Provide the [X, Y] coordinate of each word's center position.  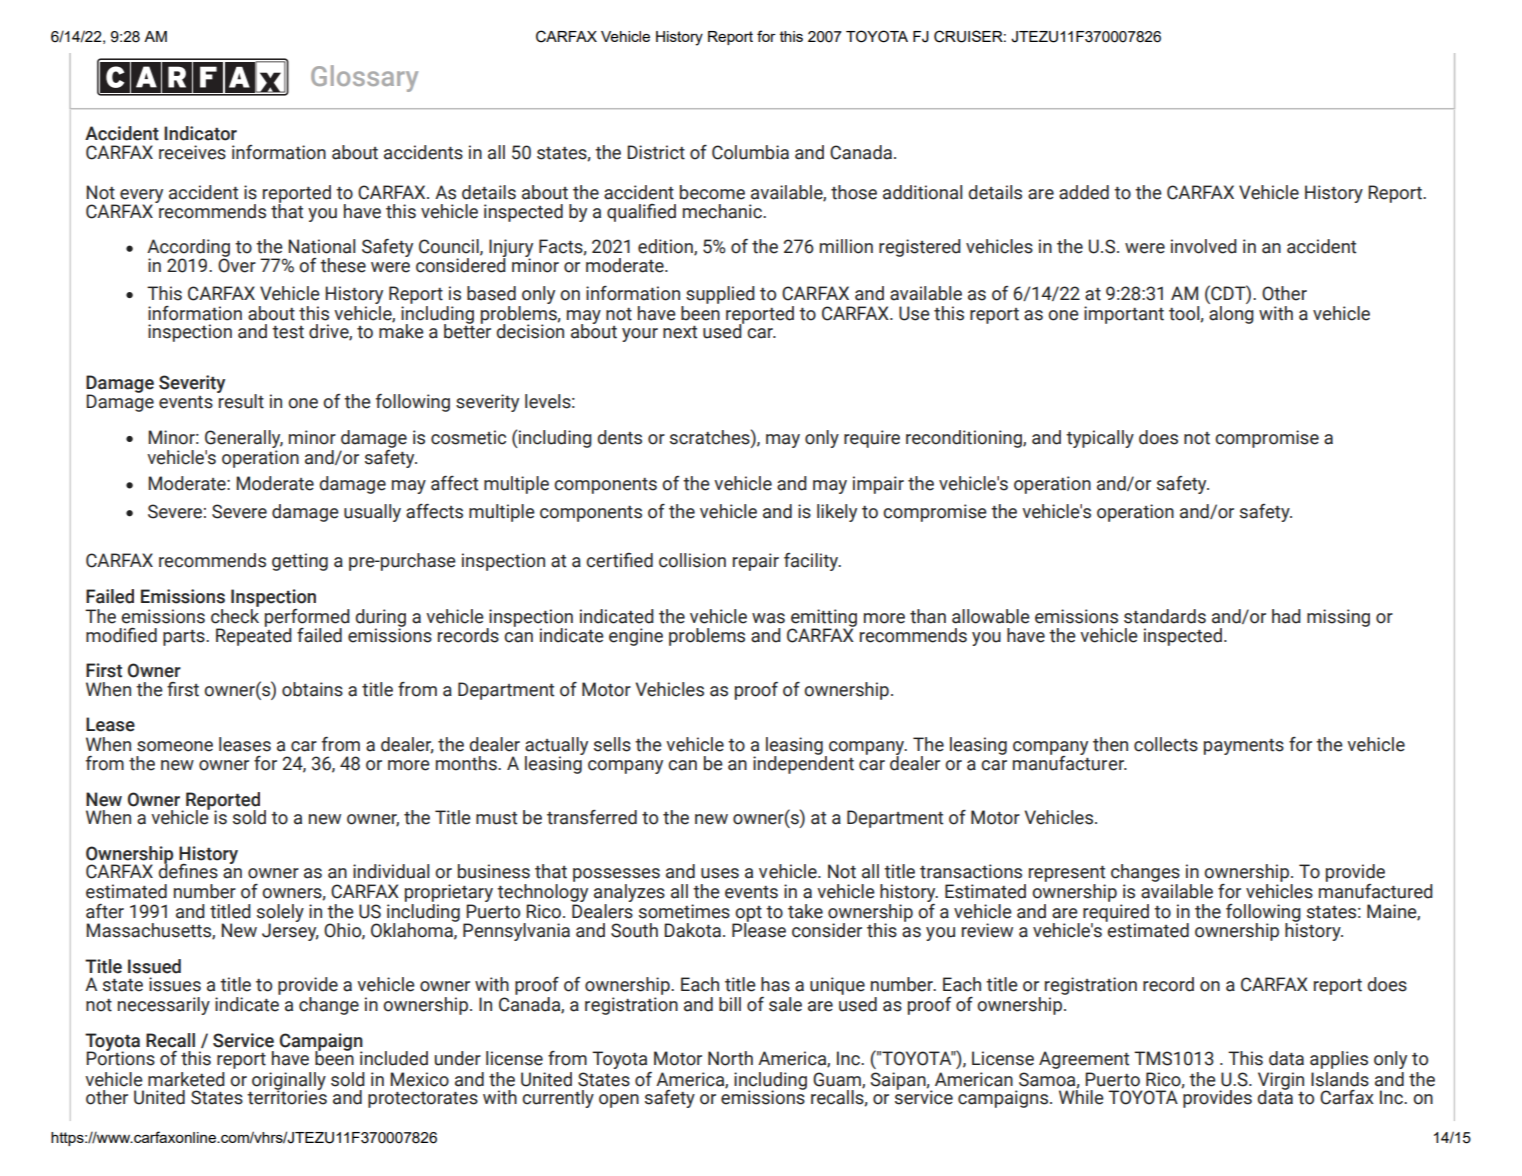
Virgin [1281, 1082]
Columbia [750, 152]
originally [289, 1082]
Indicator [200, 133]
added [1084, 192]
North [730, 1058]
